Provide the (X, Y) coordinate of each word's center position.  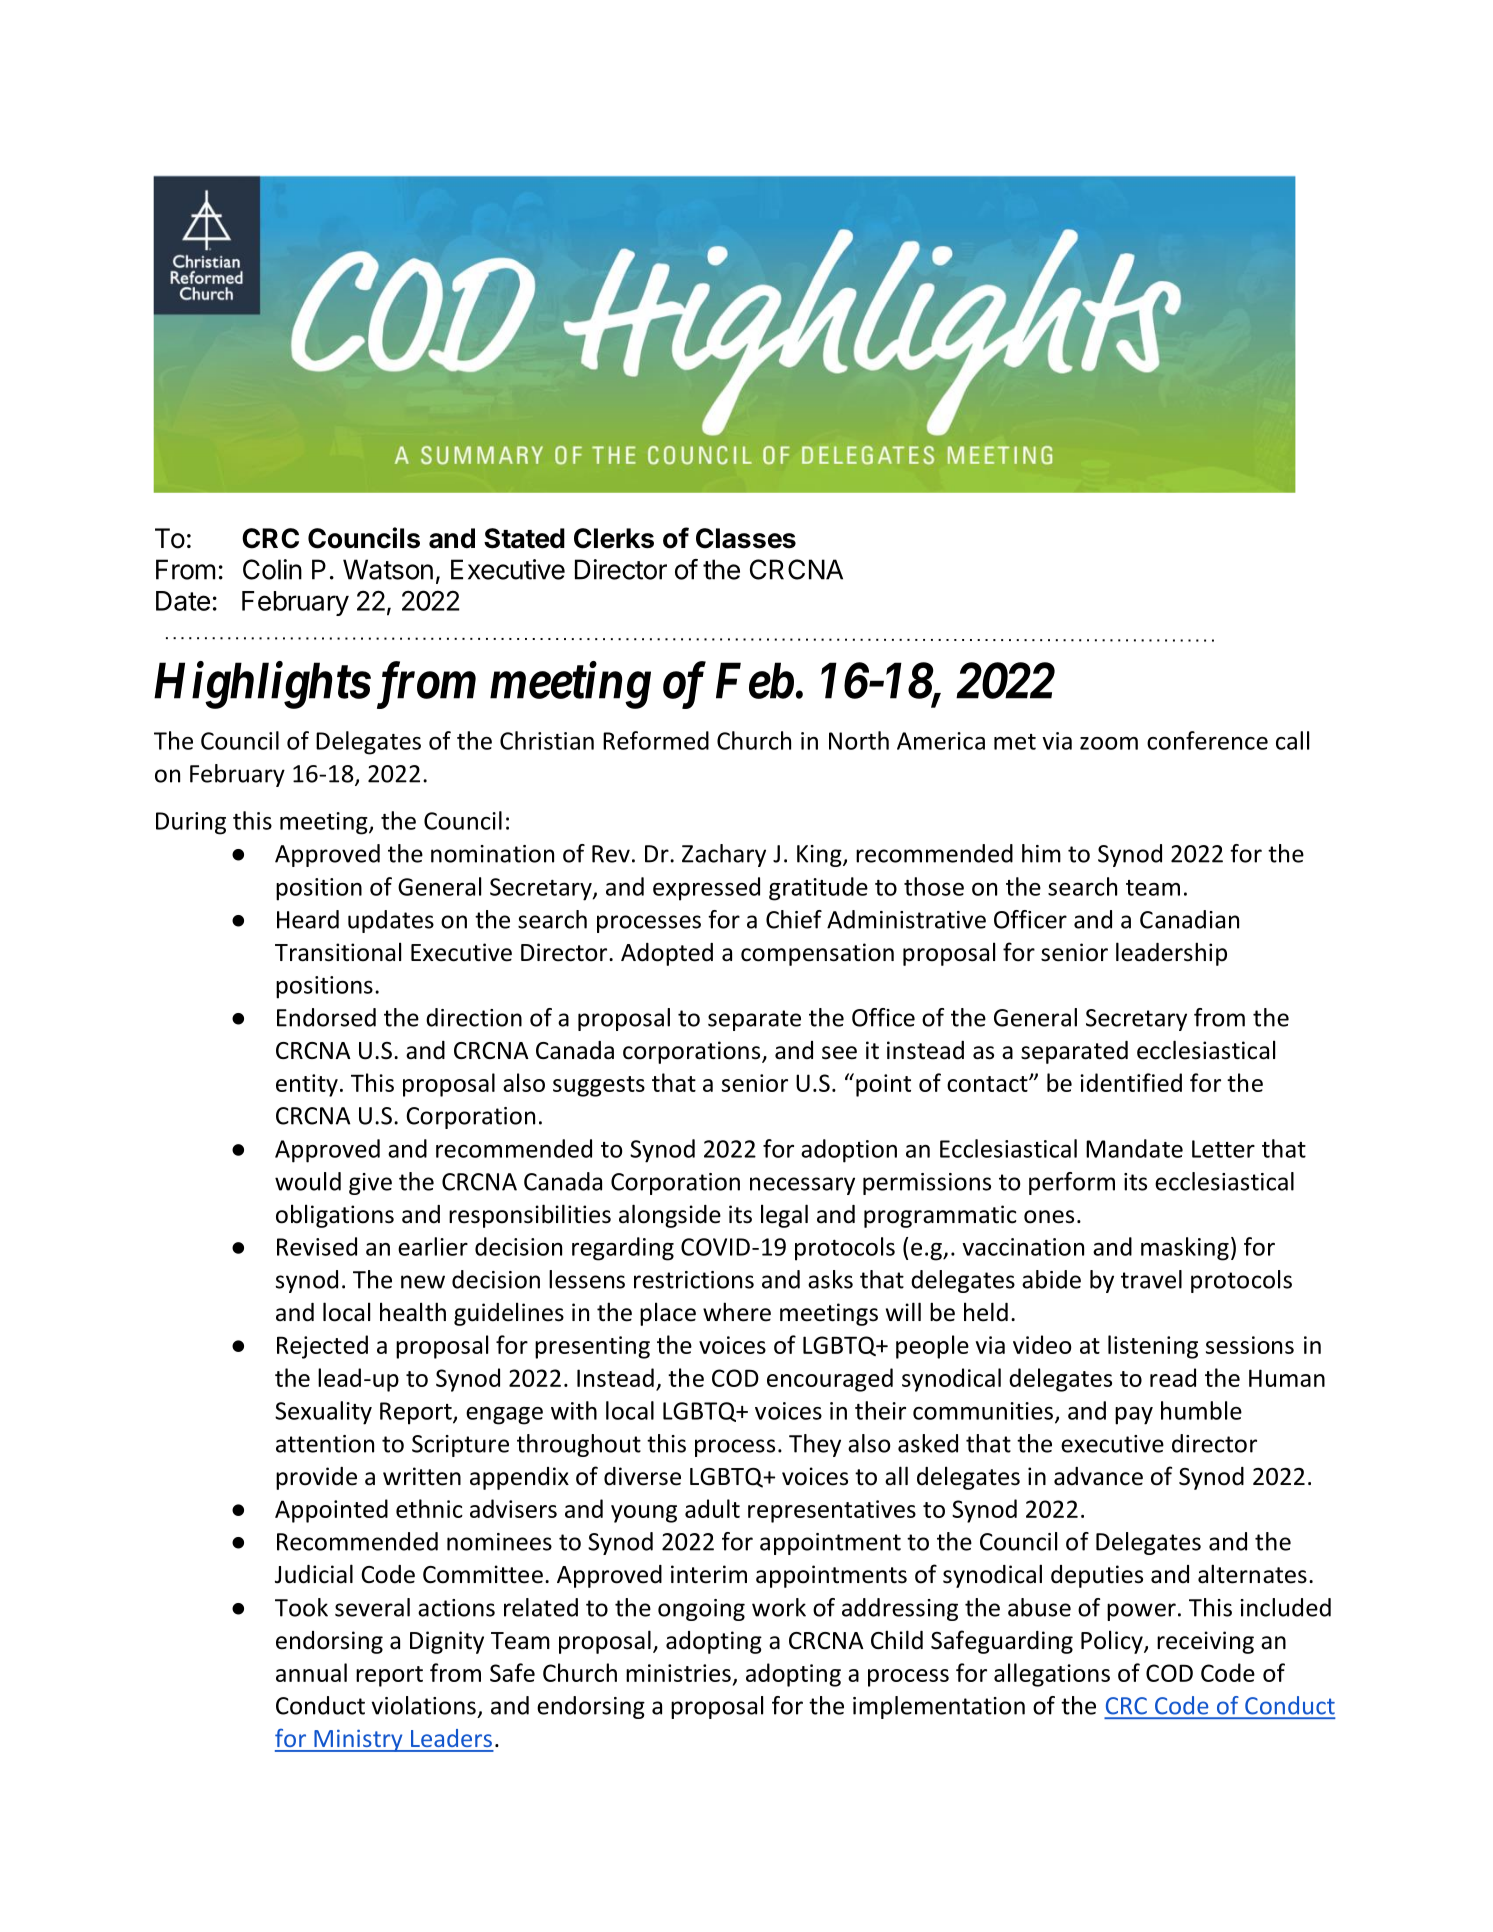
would (308, 1181)
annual (311, 1672)
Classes (746, 538)
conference (1207, 740)
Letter (1223, 1149)
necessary (802, 1186)
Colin (272, 569)
